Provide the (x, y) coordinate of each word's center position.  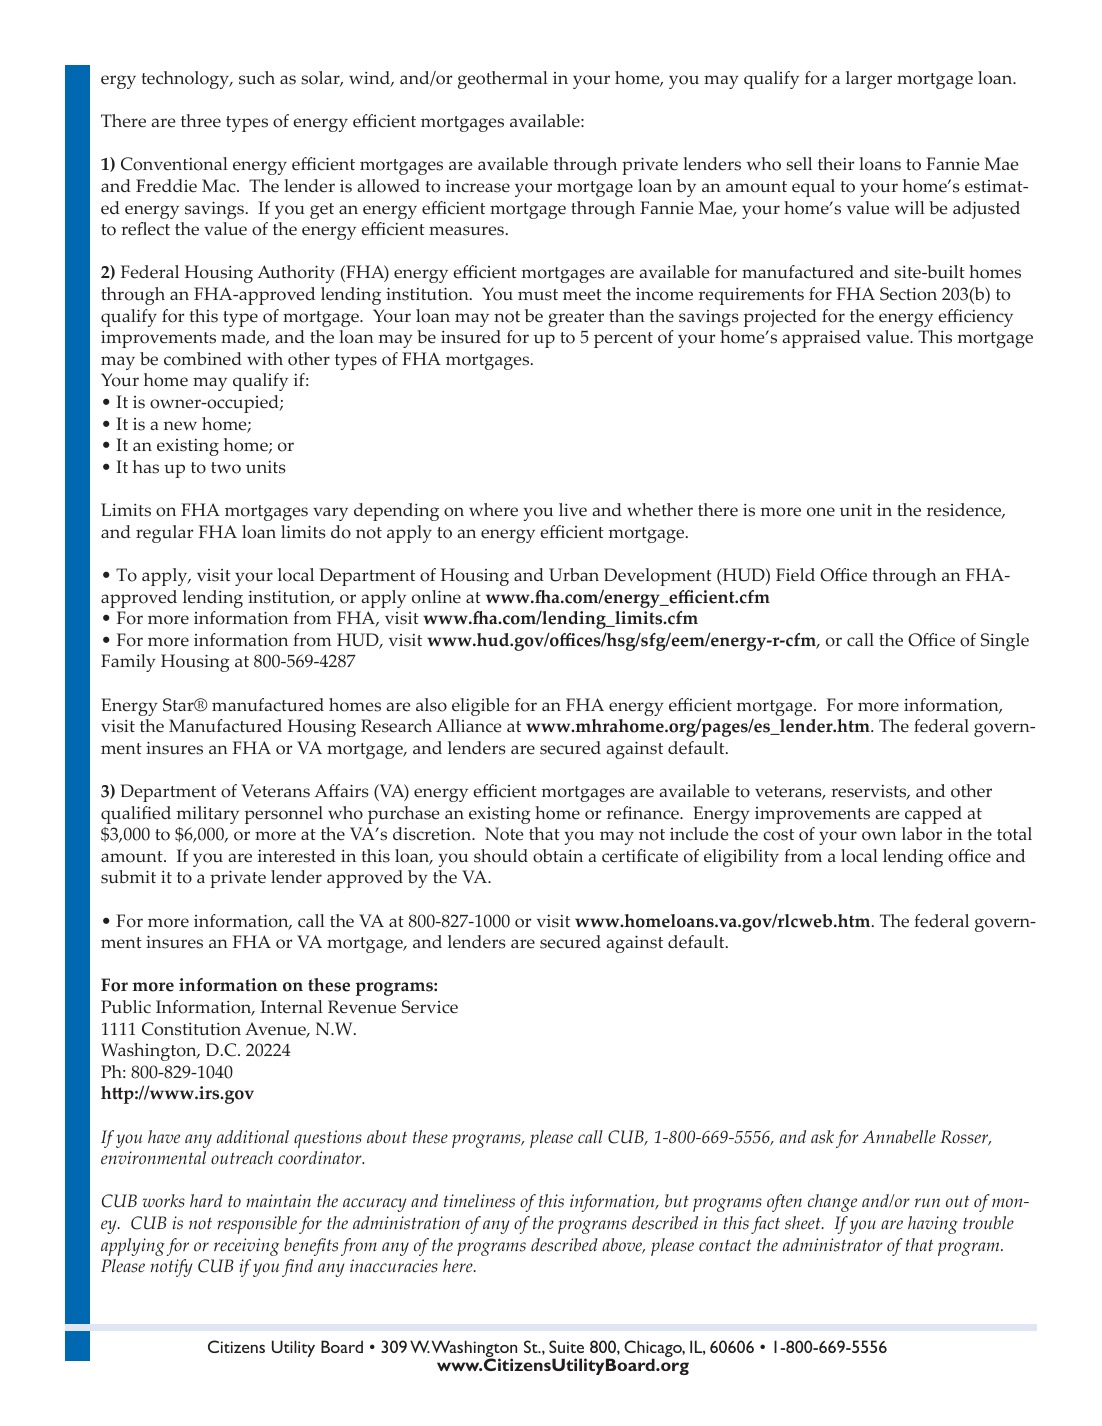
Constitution (191, 1029)
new (180, 426)
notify (171, 1268)
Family (128, 663)
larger (869, 80)
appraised (821, 339)
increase (478, 186)
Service (430, 1007)
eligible (480, 707)
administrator (833, 1245)
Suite (566, 1346)
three (201, 121)
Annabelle (899, 1137)
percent (623, 340)
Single (1005, 642)
